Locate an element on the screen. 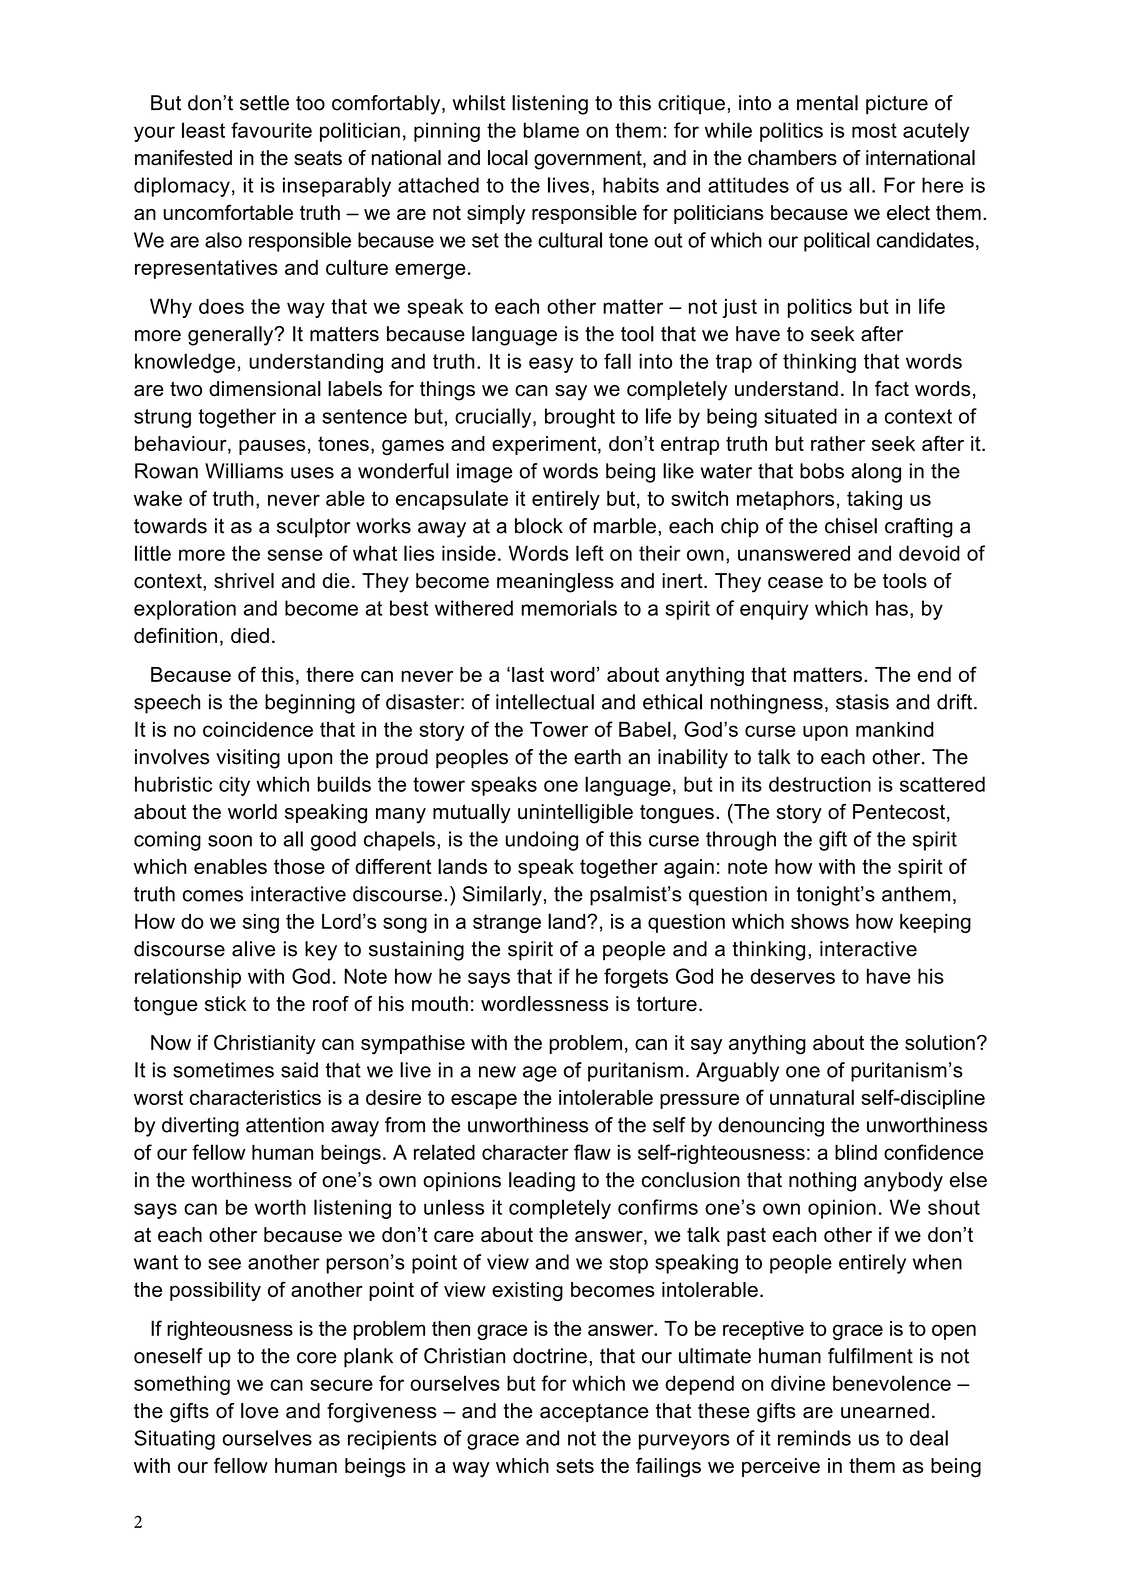 The width and height of the screenshot is (1122, 1588). love is located at coordinates (260, 1411).
